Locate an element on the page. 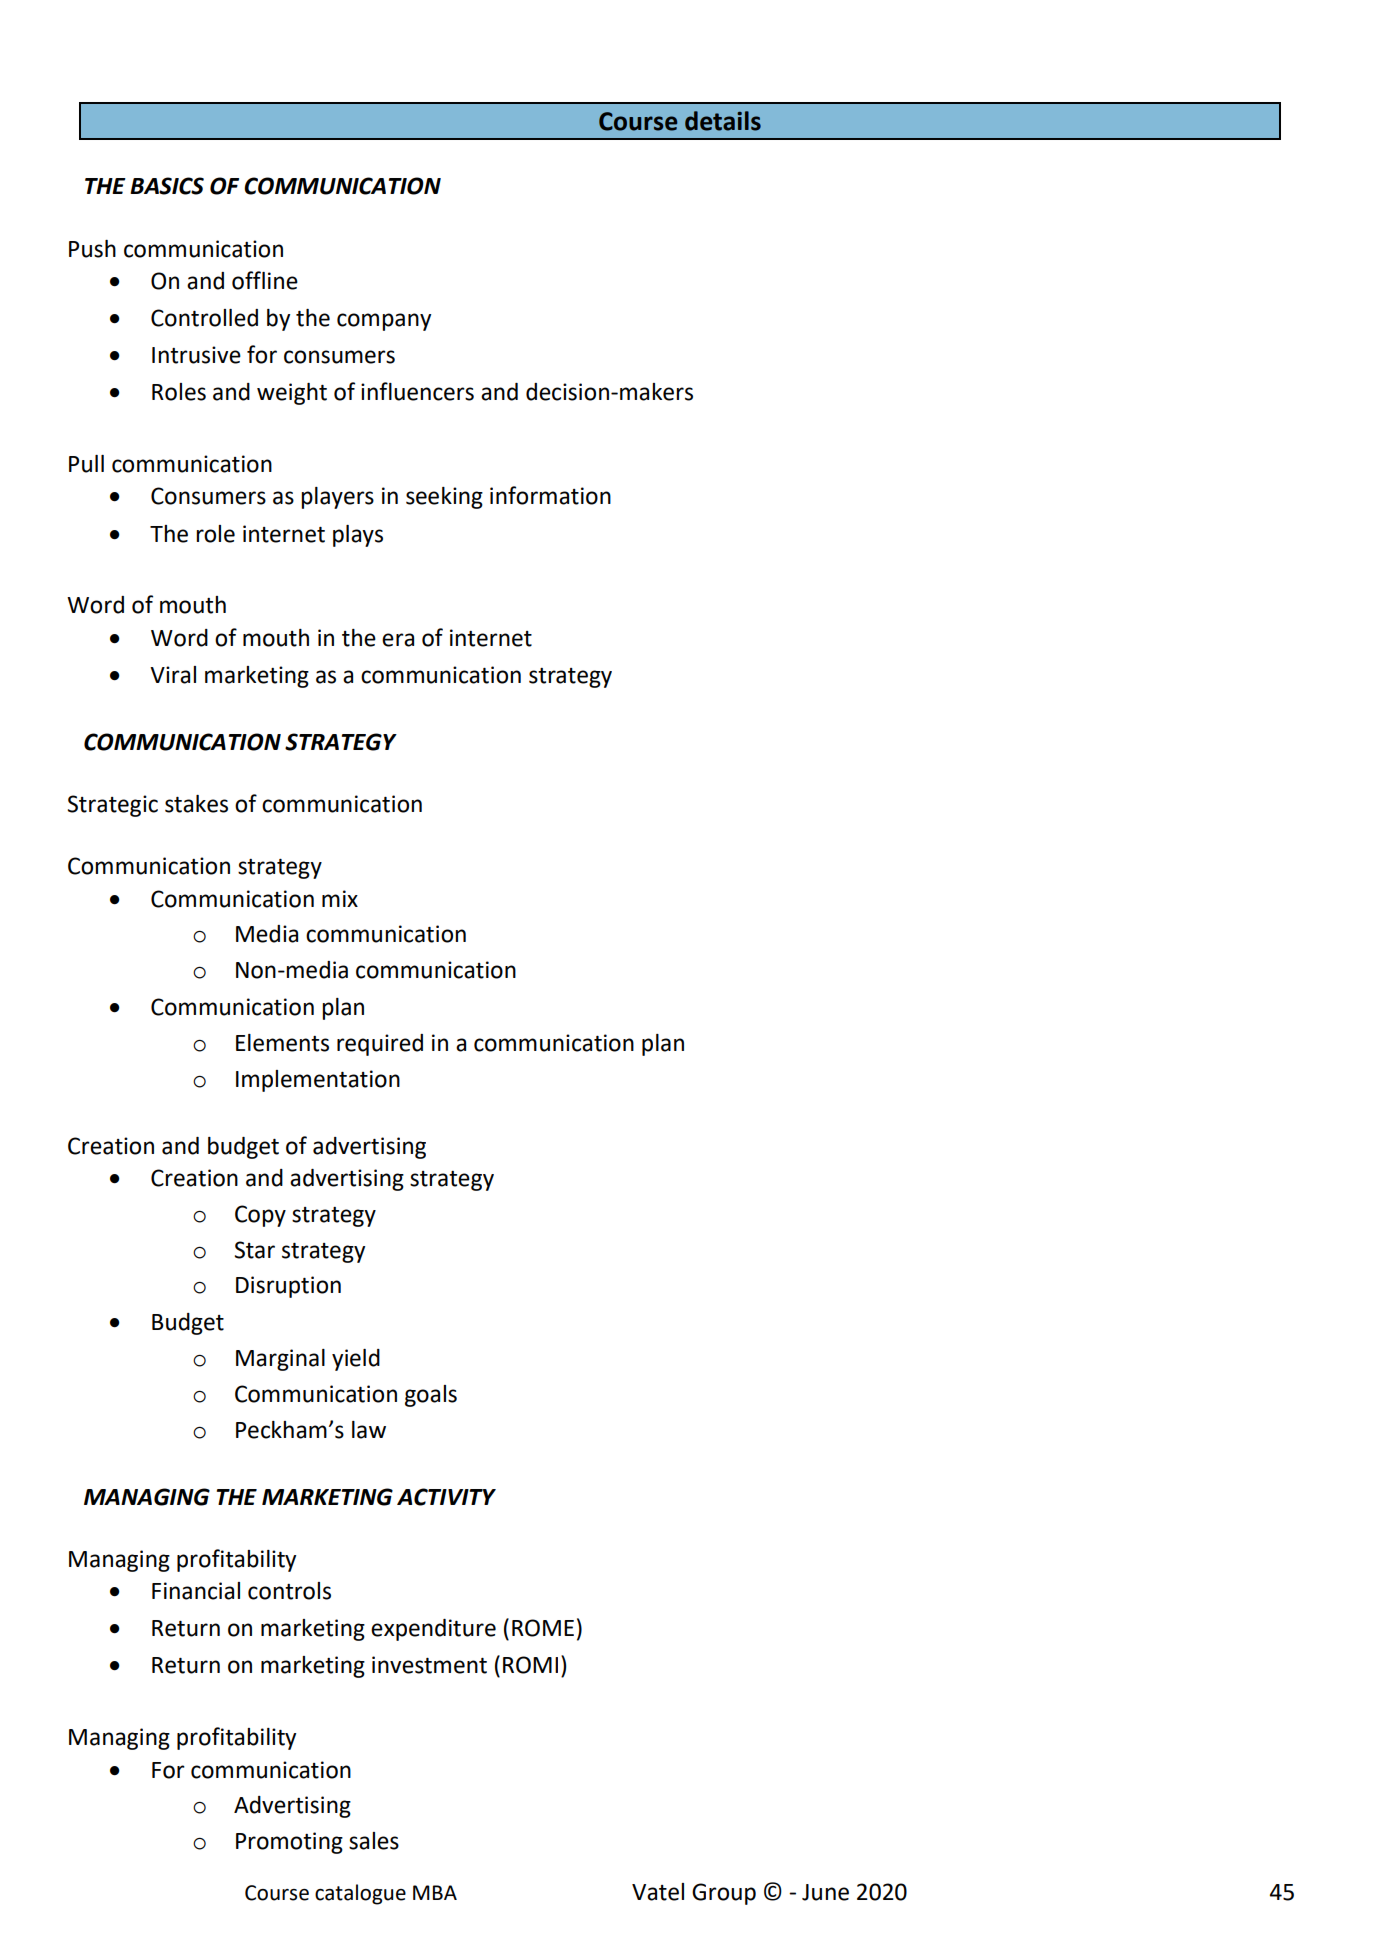  Copy is located at coordinates (260, 1216).
